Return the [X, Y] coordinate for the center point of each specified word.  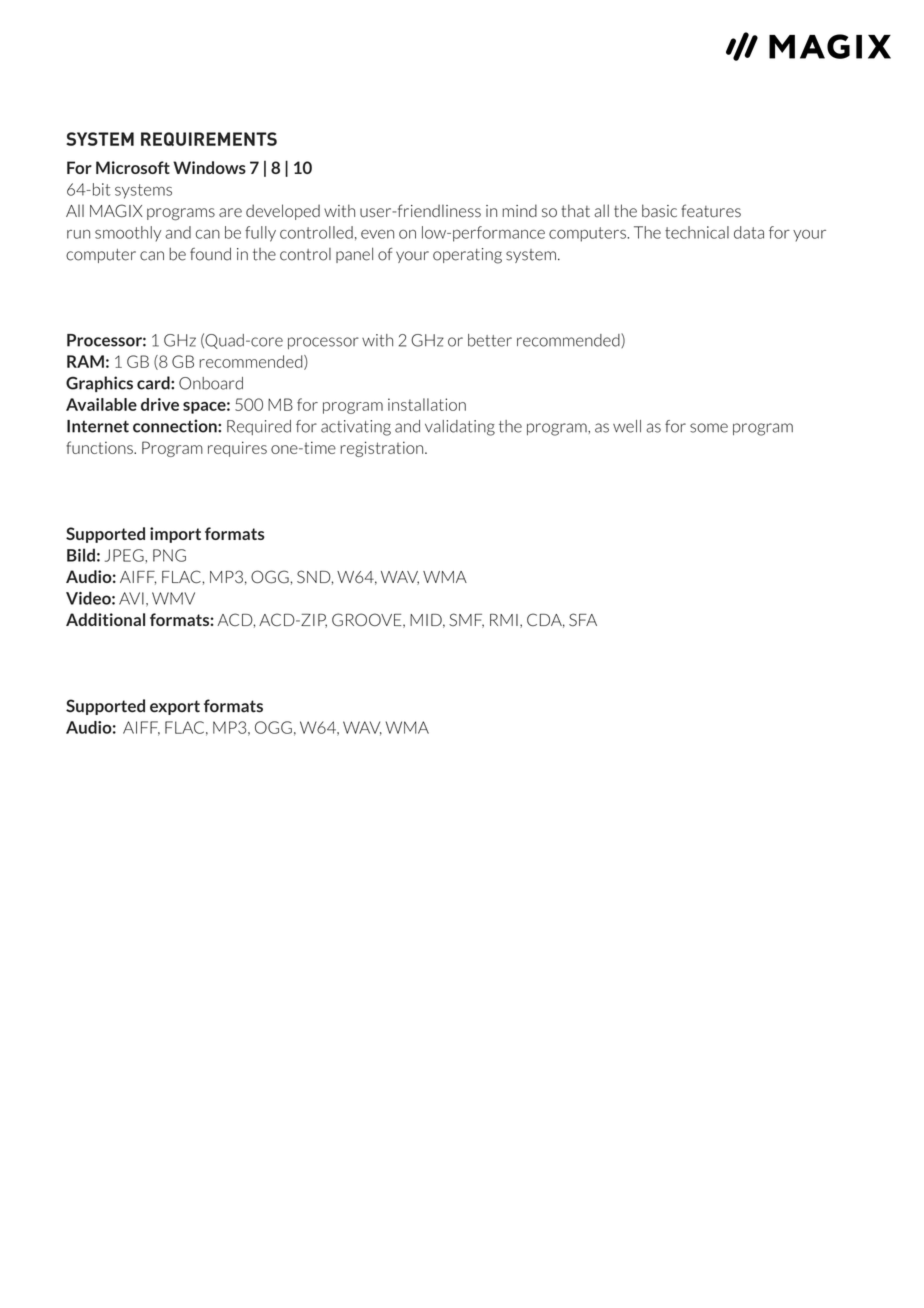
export [175, 707]
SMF [466, 620]
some [709, 428]
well [627, 426]
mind [520, 210]
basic [659, 211]
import [175, 535]
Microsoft [133, 167]
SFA [583, 619]
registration [383, 449]
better [490, 340]
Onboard [211, 383]
